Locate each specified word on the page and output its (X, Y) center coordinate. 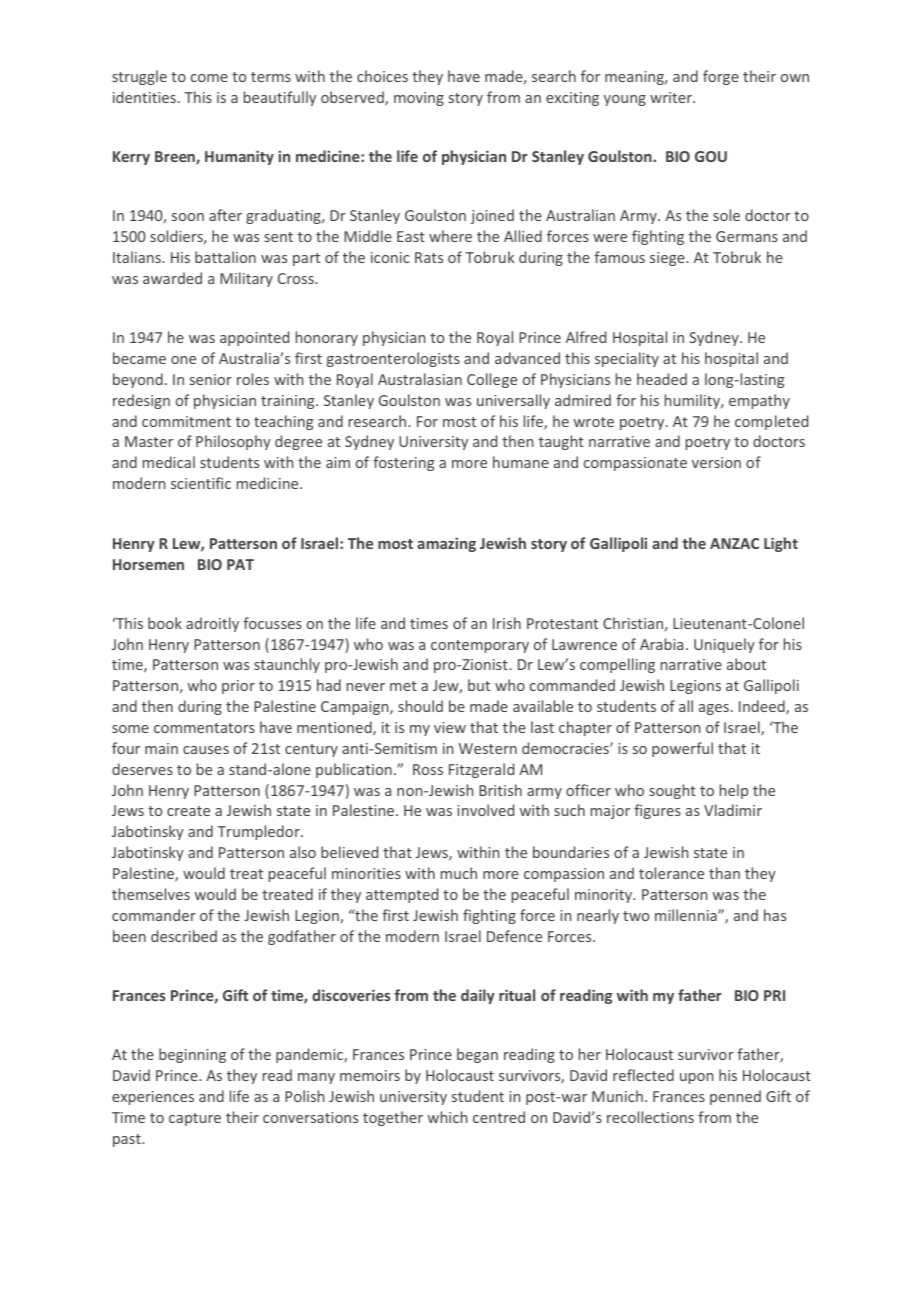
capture (195, 1119)
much (459, 873)
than (724, 873)
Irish (507, 623)
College (492, 380)
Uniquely (724, 645)
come (209, 78)
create (188, 811)
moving (419, 99)
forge (721, 77)
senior (211, 379)
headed (662, 379)
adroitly (212, 624)
